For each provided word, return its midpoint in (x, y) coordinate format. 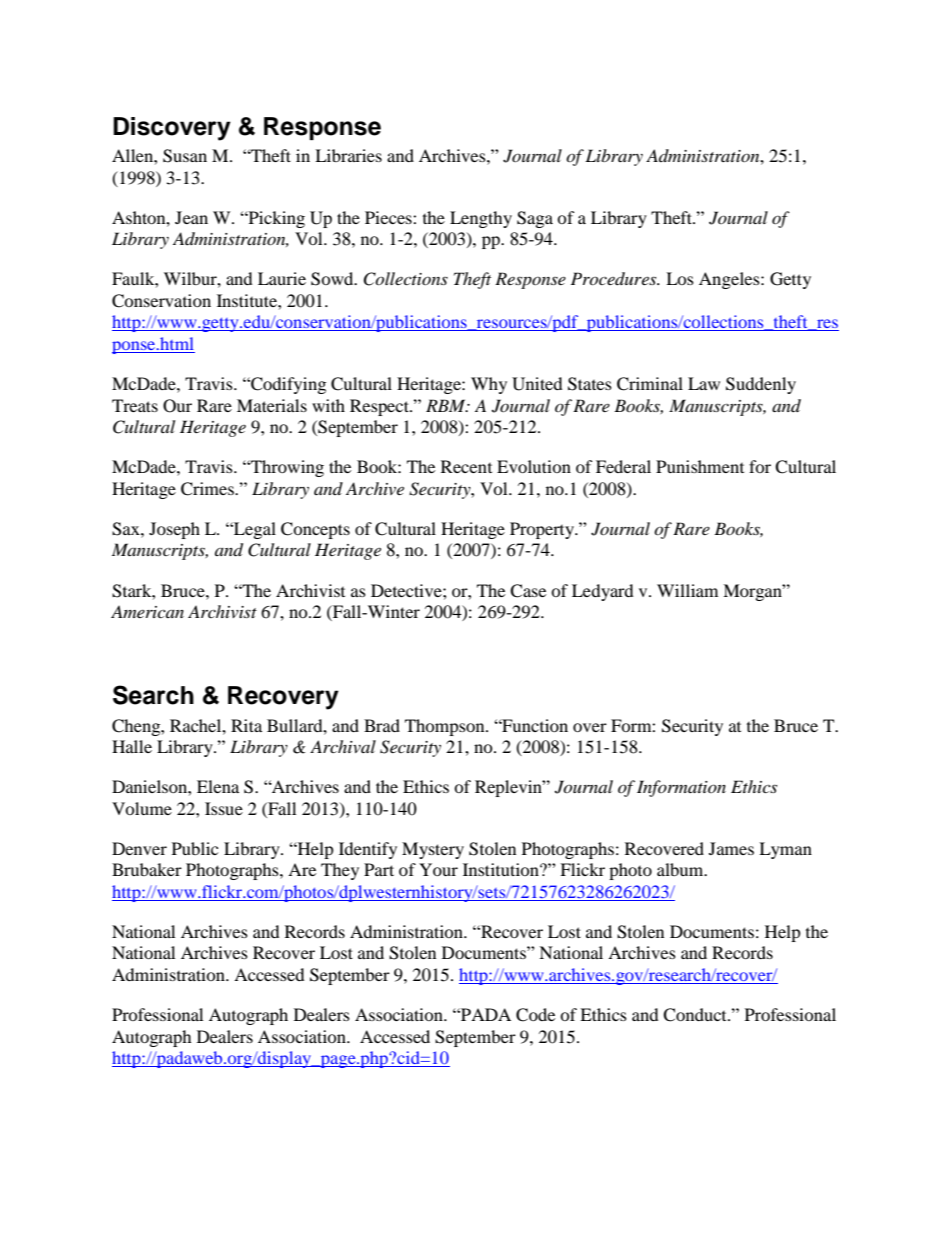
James (731, 848)
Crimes (208, 489)
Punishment (700, 466)
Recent (466, 466)
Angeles (730, 280)
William (687, 590)
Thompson (446, 727)
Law (704, 383)
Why (489, 385)
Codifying (287, 385)
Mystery (433, 850)
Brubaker (147, 869)
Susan (185, 156)
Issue (224, 808)
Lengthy (481, 219)
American (147, 611)
